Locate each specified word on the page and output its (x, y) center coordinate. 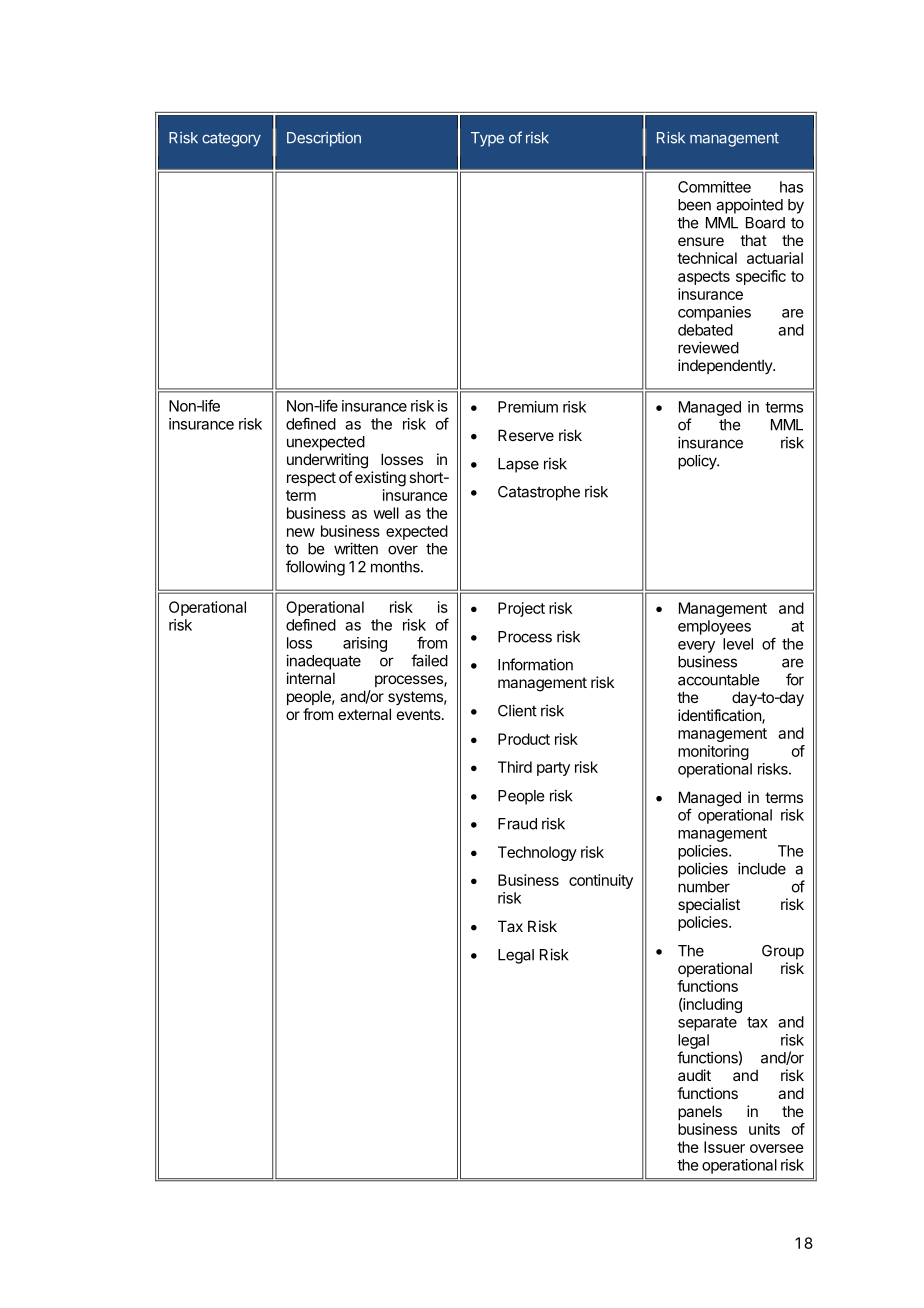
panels (700, 1112)
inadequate (323, 662)
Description (324, 139)
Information (535, 664)
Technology (537, 853)
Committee (714, 187)
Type (487, 139)
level (738, 644)
